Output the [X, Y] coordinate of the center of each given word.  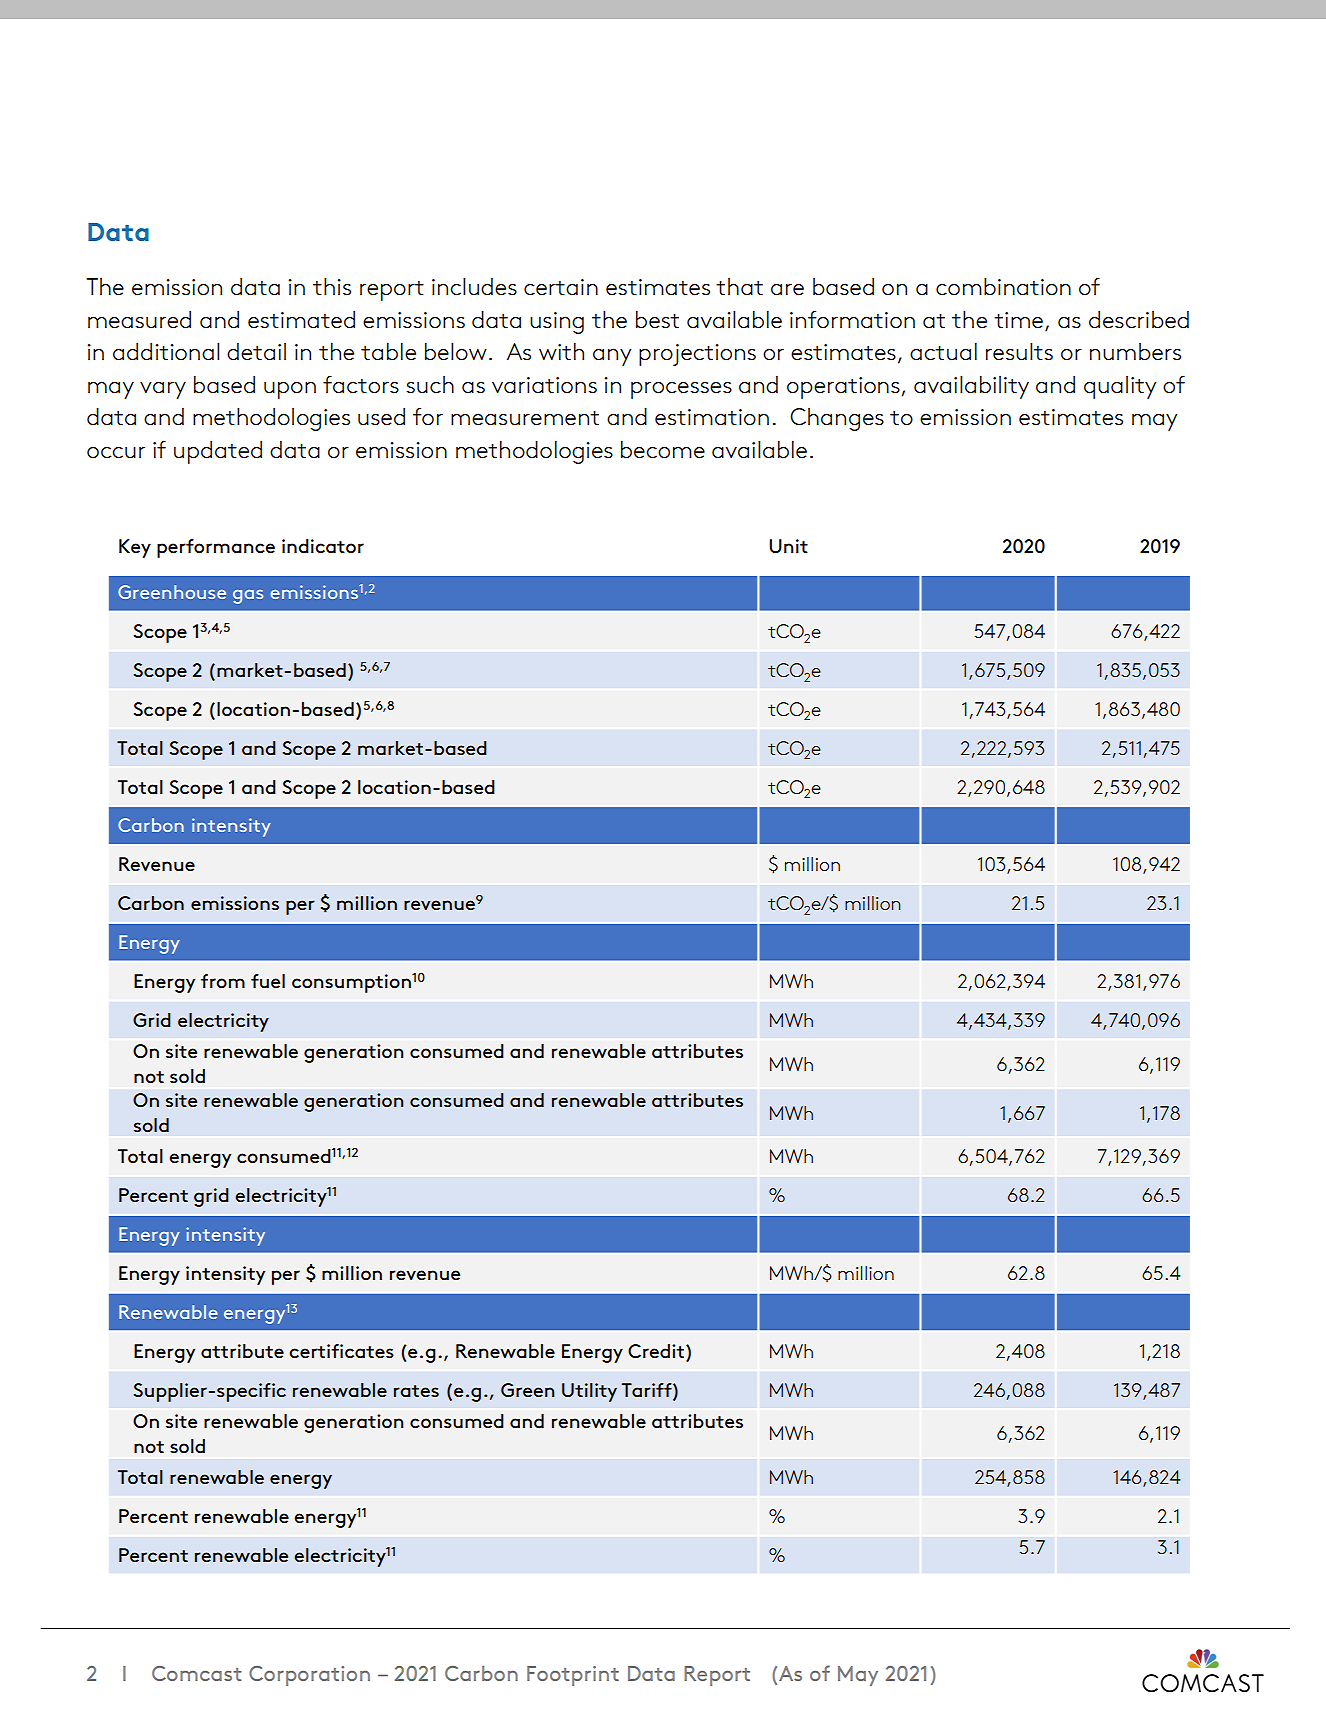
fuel [268, 981]
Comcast [197, 1673]
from [223, 981]
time [1018, 320]
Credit [657, 1351]
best [657, 320]
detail [256, 352]
